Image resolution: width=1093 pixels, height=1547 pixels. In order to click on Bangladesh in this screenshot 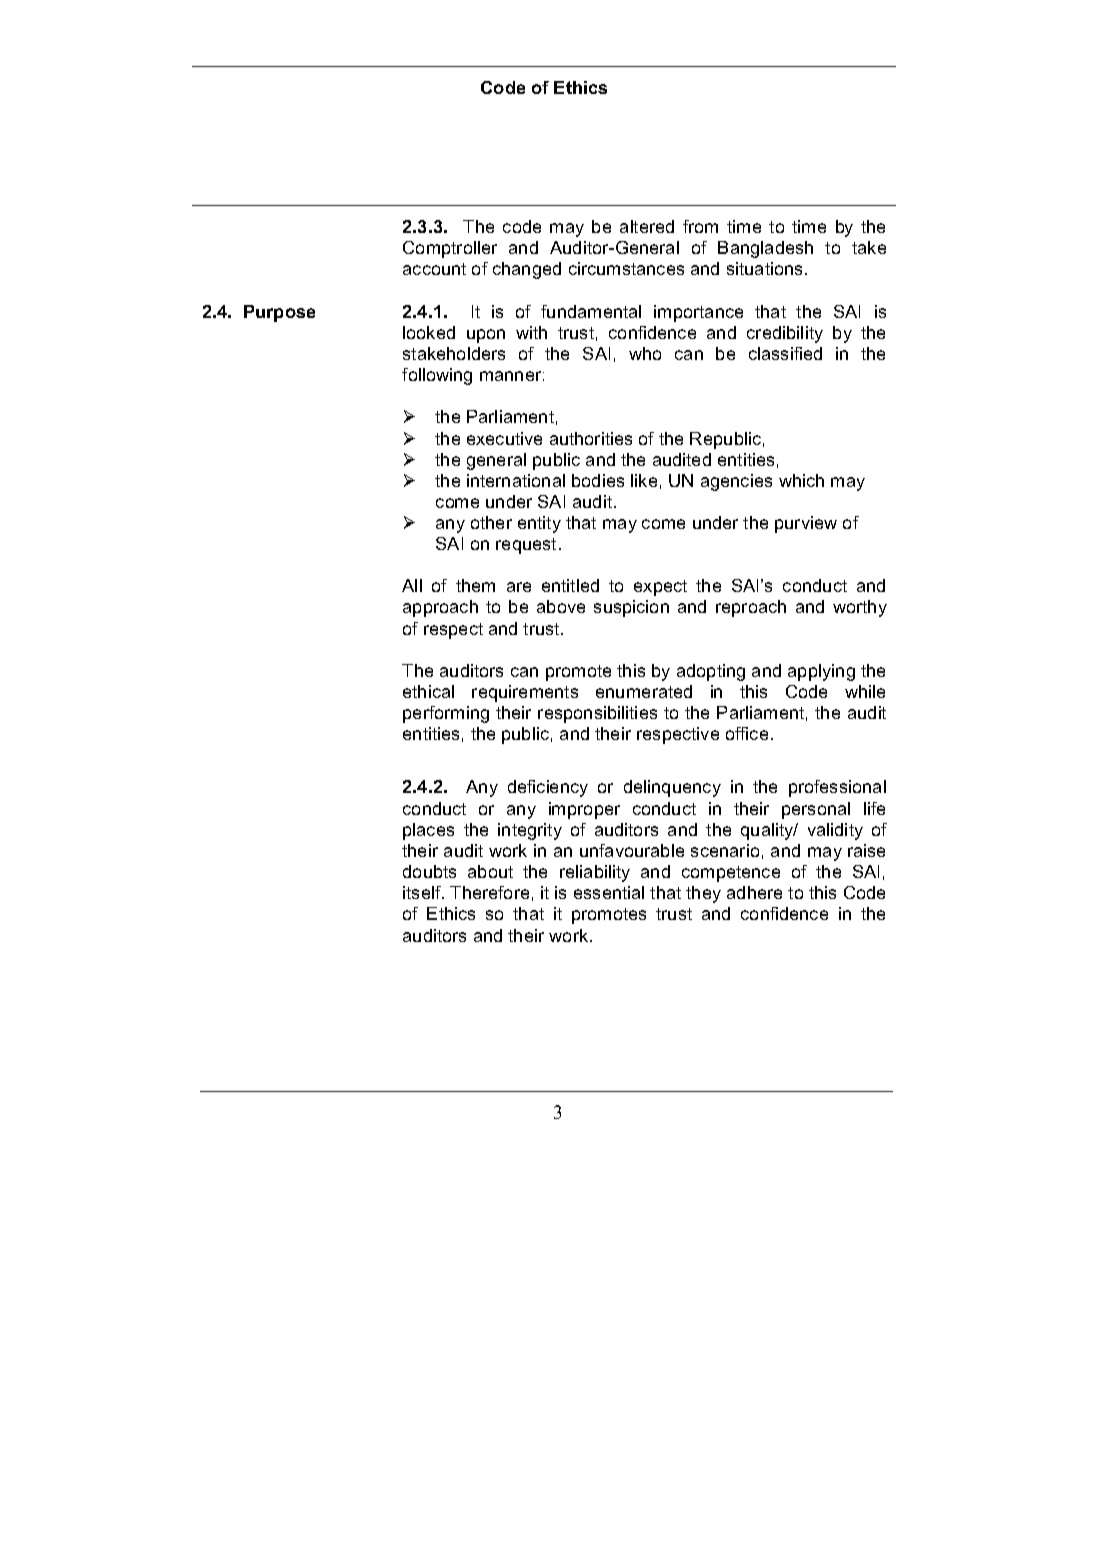, I will do `click(765, 249)`.
